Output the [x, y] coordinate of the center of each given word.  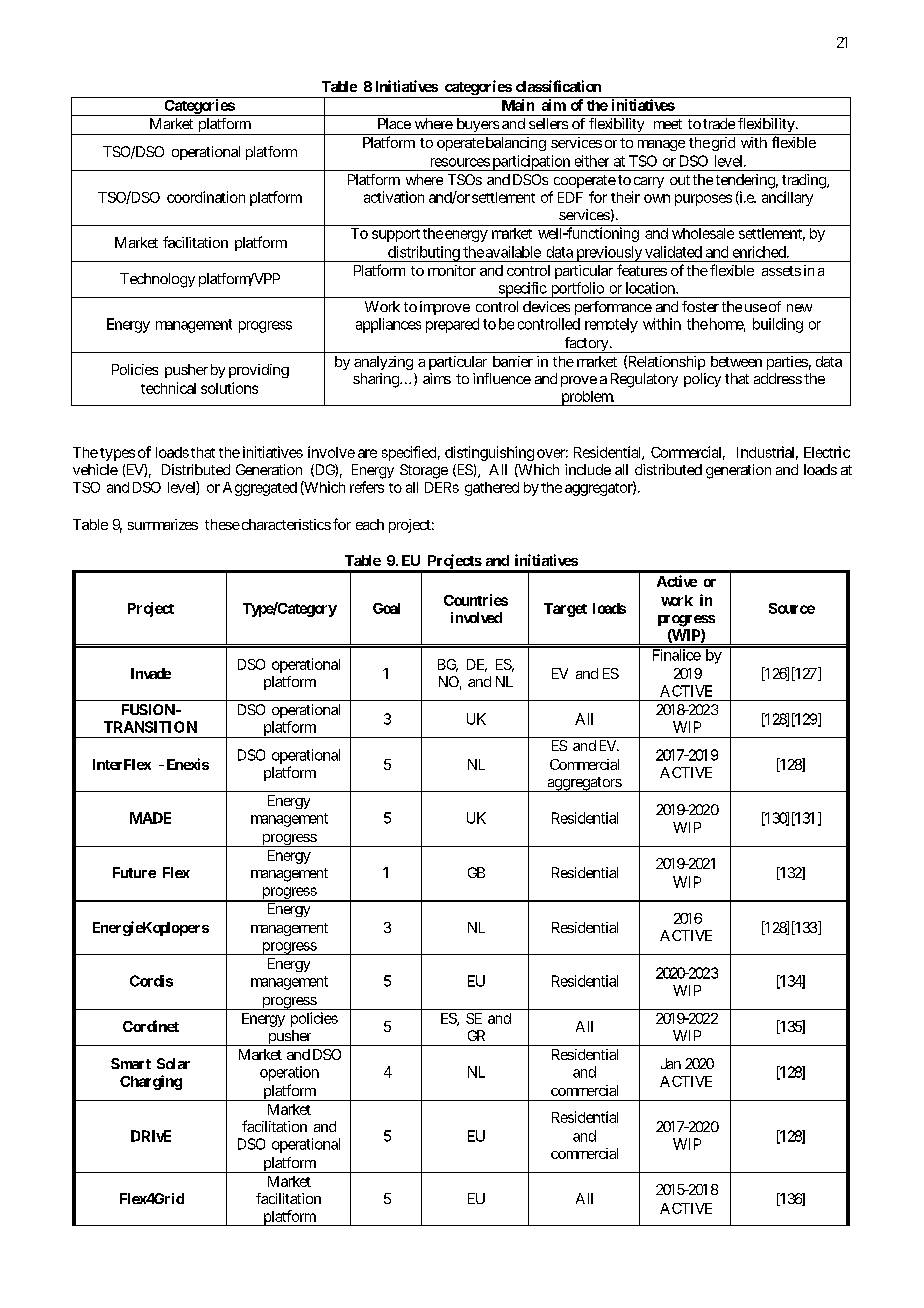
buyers [477, 126]
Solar [173, 1063]
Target [565, 610]
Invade [151, 673]
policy [702, 380]
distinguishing [489, 453]
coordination [206, 197]
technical [168, 388]
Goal [386, 608]
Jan [671, 1063]
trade [719, 123]
